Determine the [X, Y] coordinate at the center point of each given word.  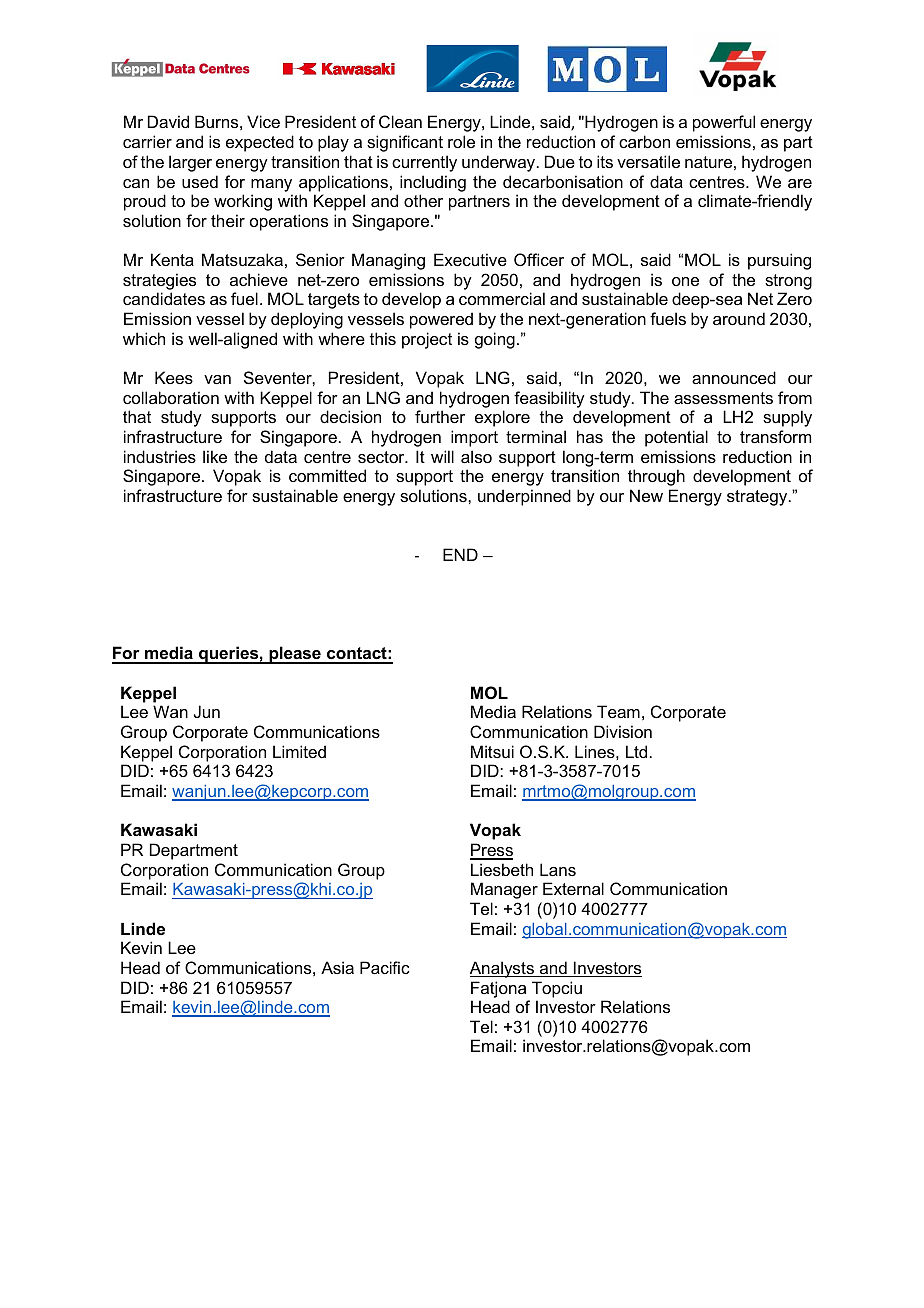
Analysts [503, 969]
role [461, 141]
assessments [723, 398]
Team [618, 711]
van [217, 379]
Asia [337, 967]
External [573, 888]
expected [260, 143]
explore [502, 418]
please [295, 655]
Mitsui [492, 751]
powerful [724, 123]
